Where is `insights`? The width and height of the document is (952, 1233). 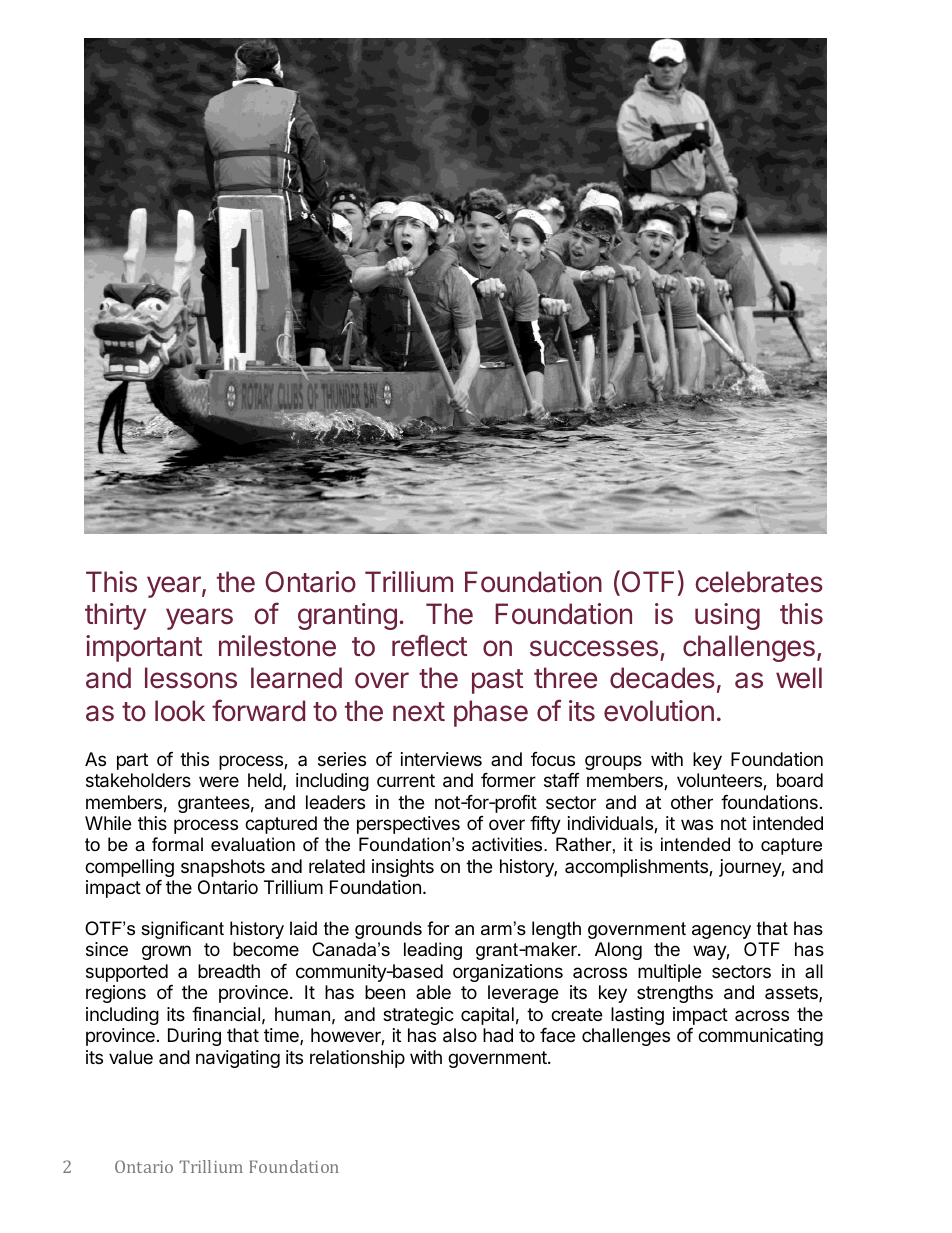 insights is located at coordinates (403, 868).
